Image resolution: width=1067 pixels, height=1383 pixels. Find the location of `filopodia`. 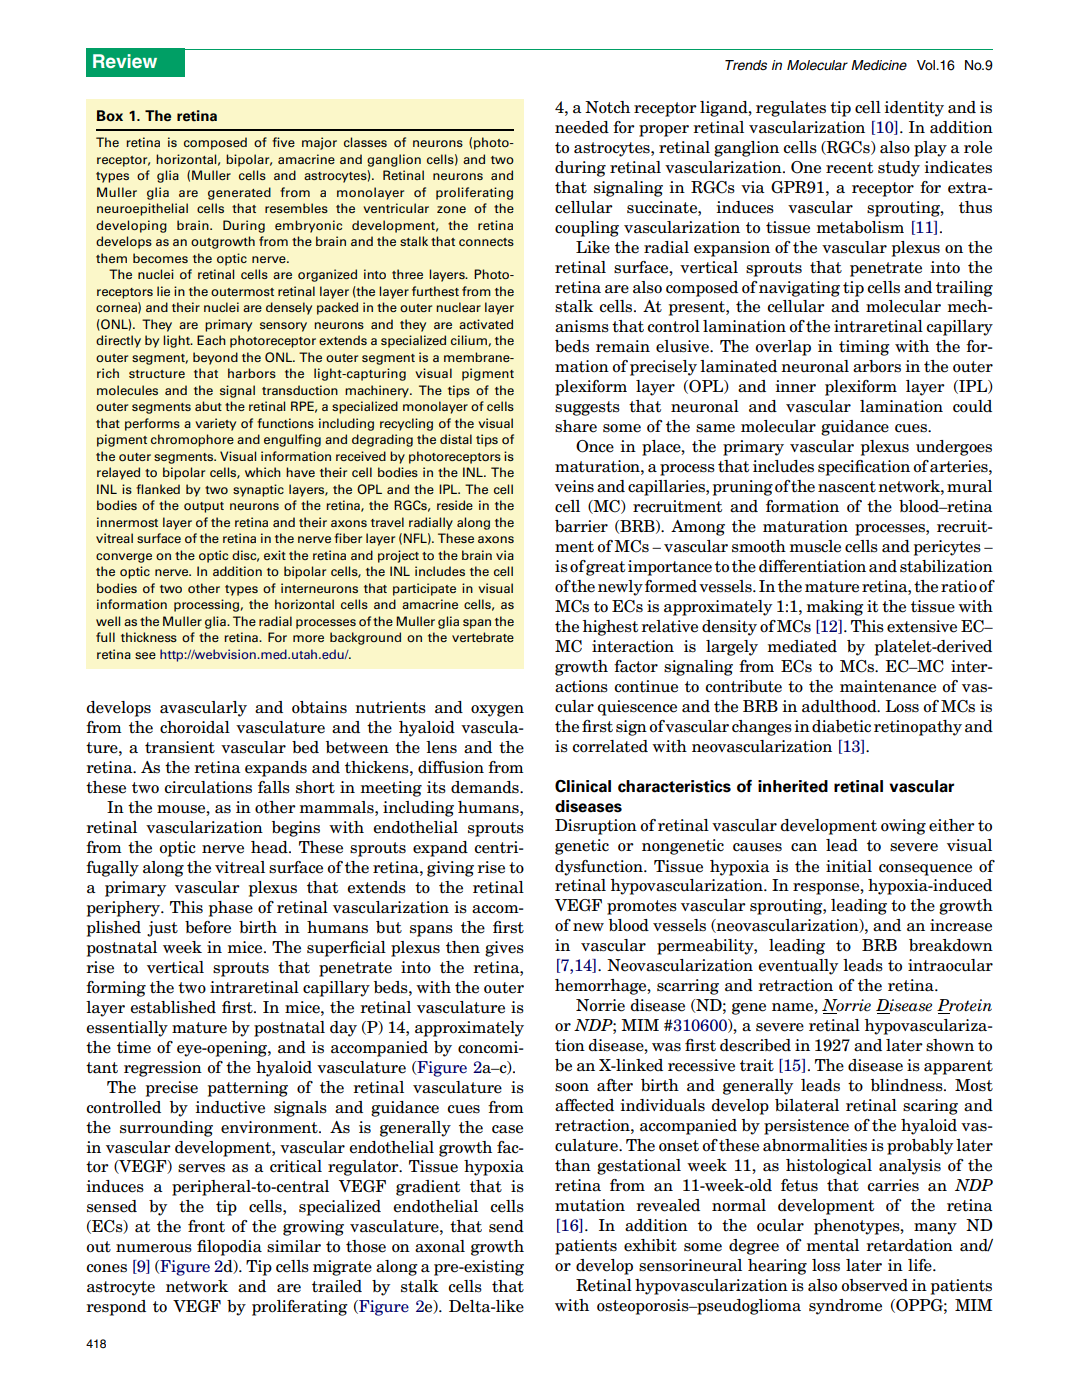

filopodia is located at coordinates (229, 1248).
